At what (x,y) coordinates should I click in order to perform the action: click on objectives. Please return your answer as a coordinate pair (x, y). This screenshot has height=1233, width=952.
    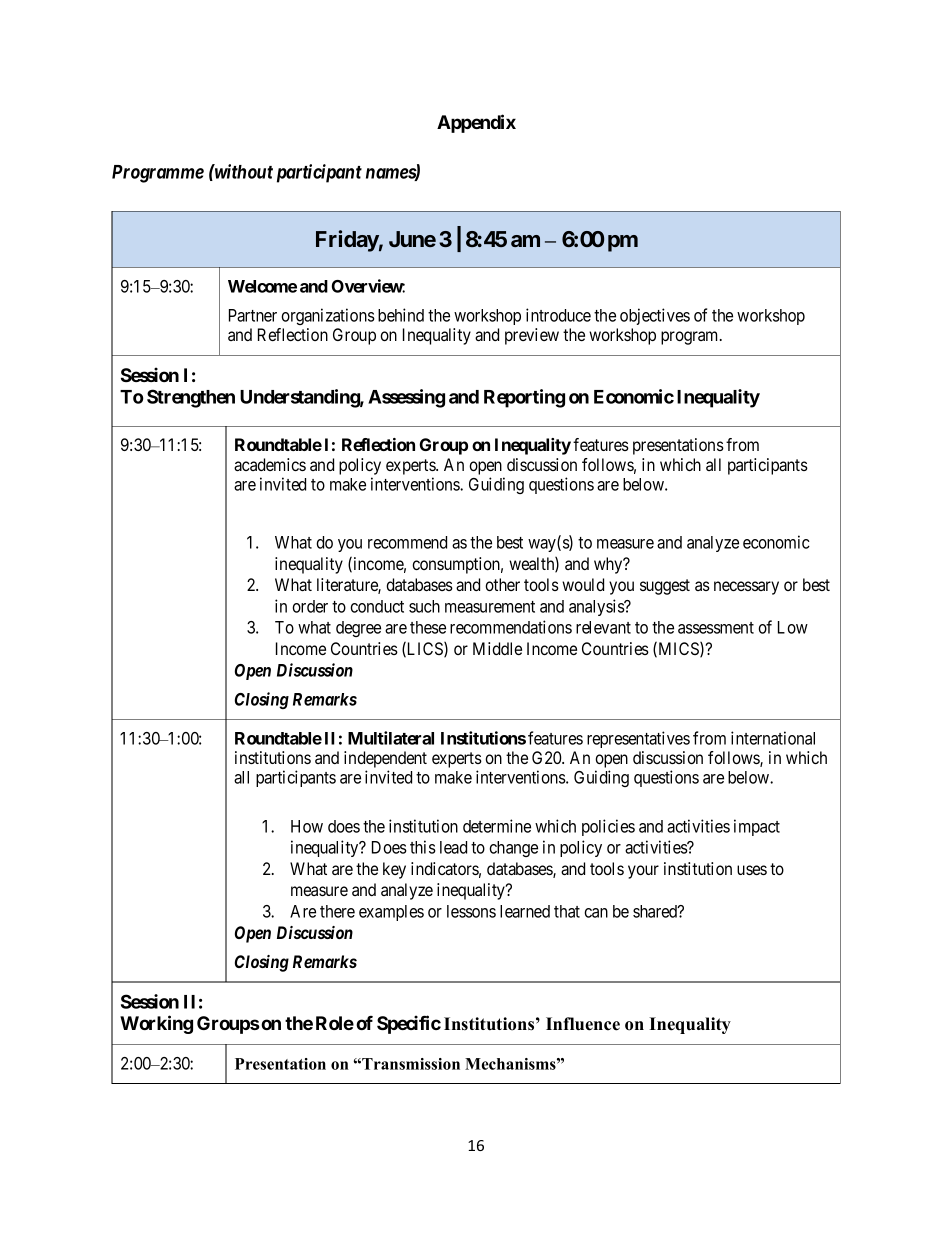
    Looking at the image, I should click on (655, 316).
